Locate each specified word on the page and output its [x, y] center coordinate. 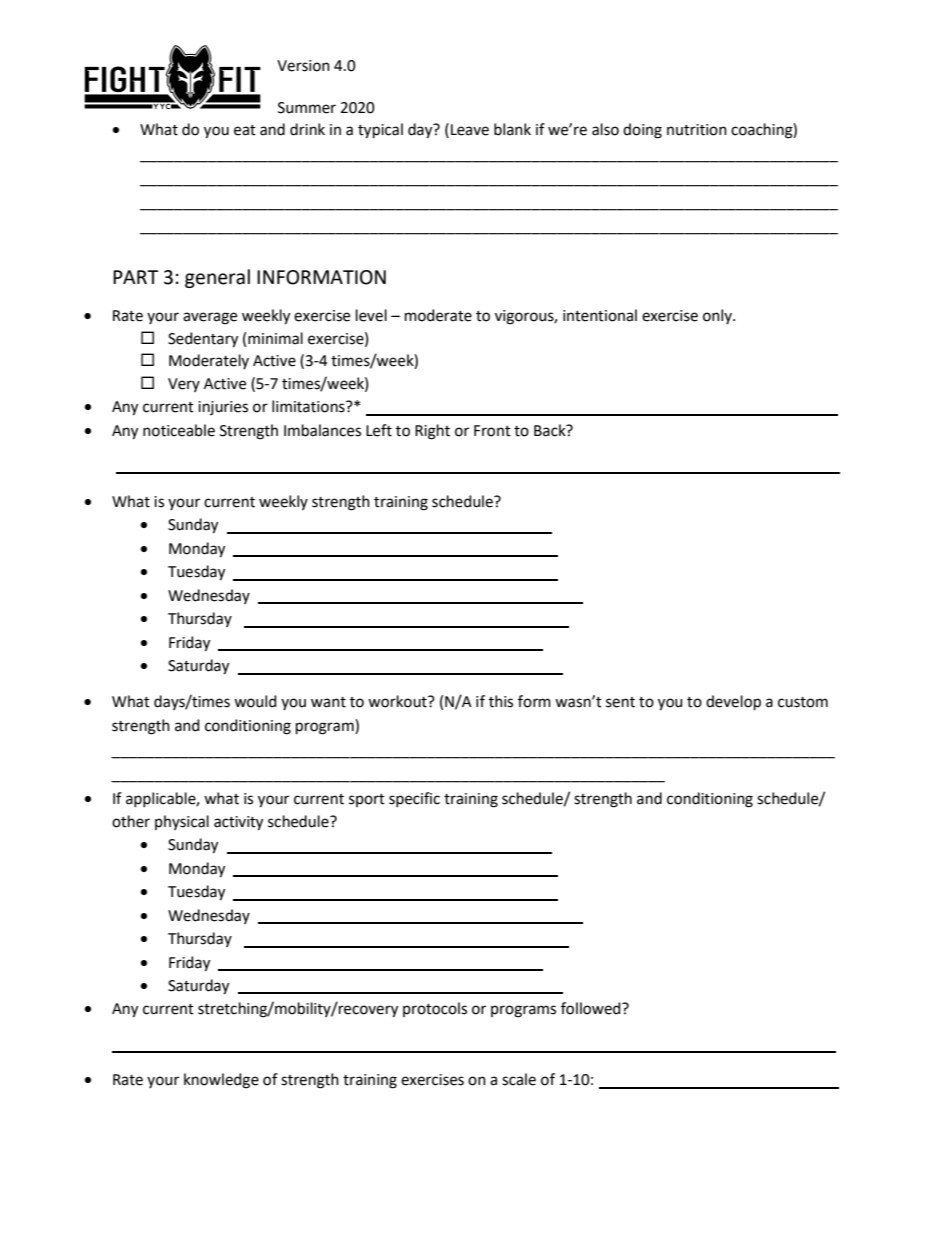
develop [733, 702]
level [371, 315]
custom [803, 702]
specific [414, 799]
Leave [470, 130]
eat [245, 130]
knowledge [221, 1081]
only [718, 316]
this [501, 701]
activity [238, 823]
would [255, 701]
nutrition [697, 130]
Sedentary [203, 340]
